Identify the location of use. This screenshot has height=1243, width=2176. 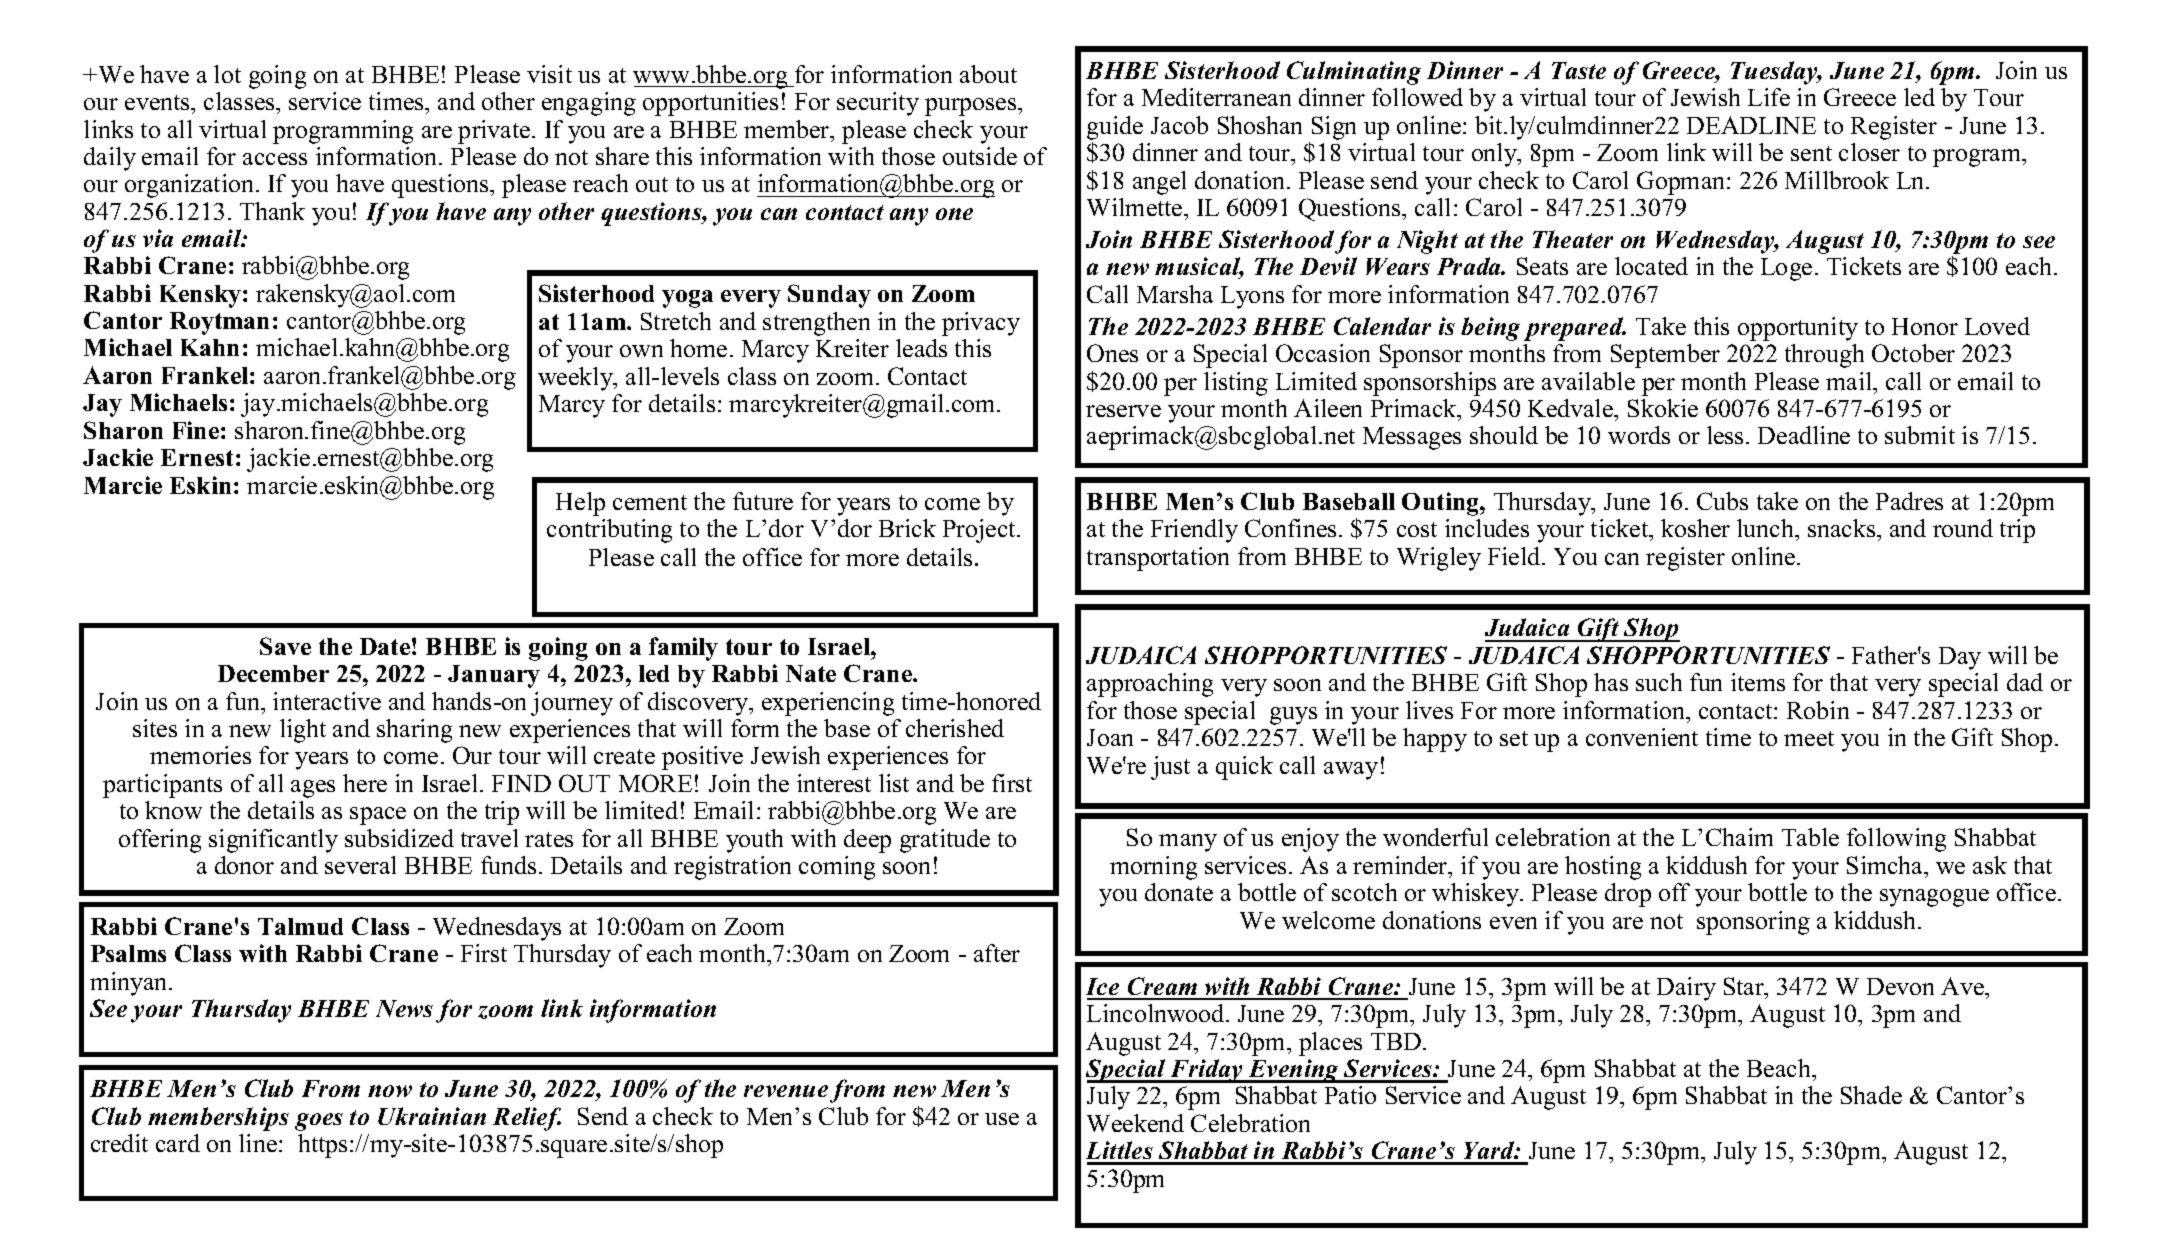
(1002, 1119).
